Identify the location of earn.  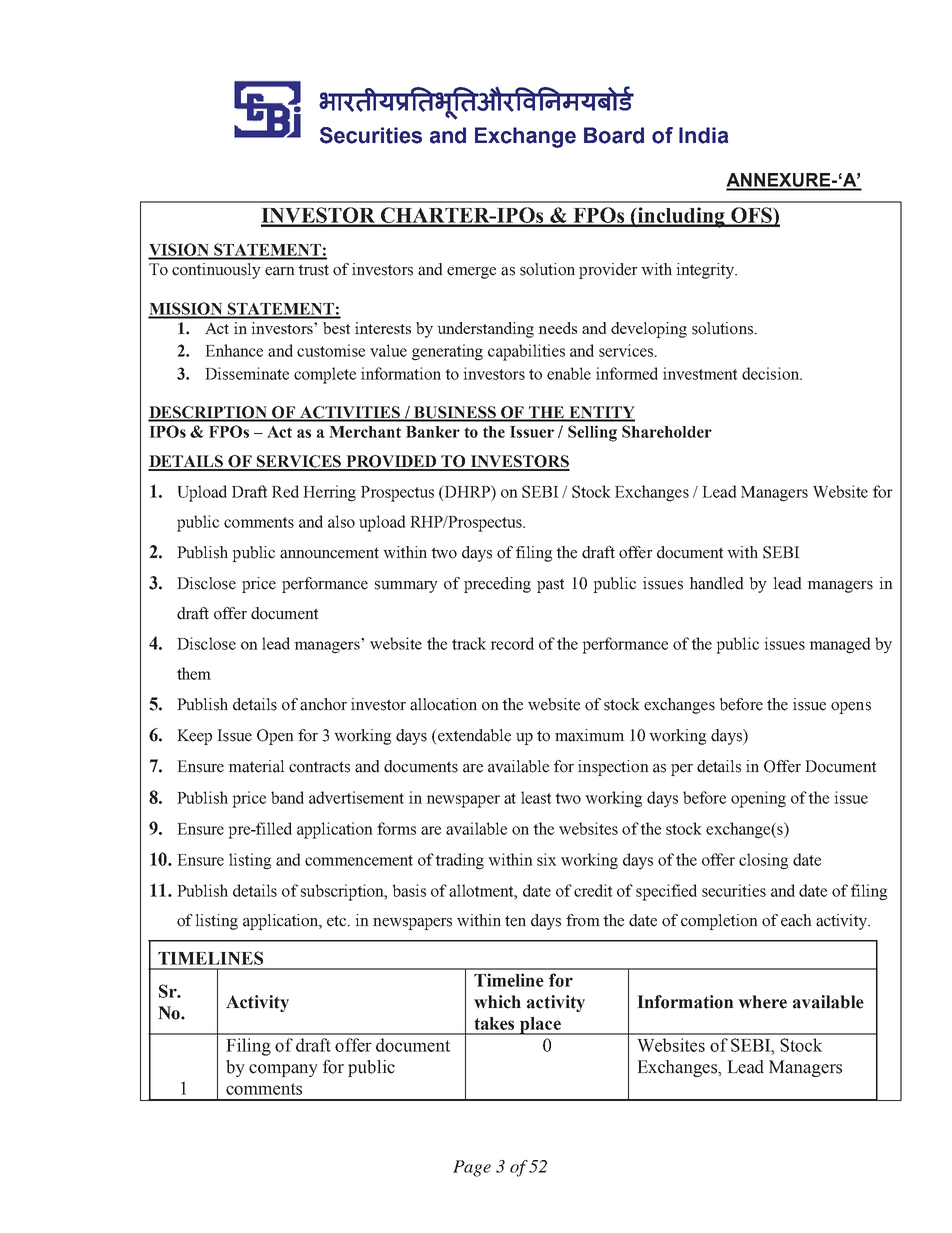
(280, 271).
